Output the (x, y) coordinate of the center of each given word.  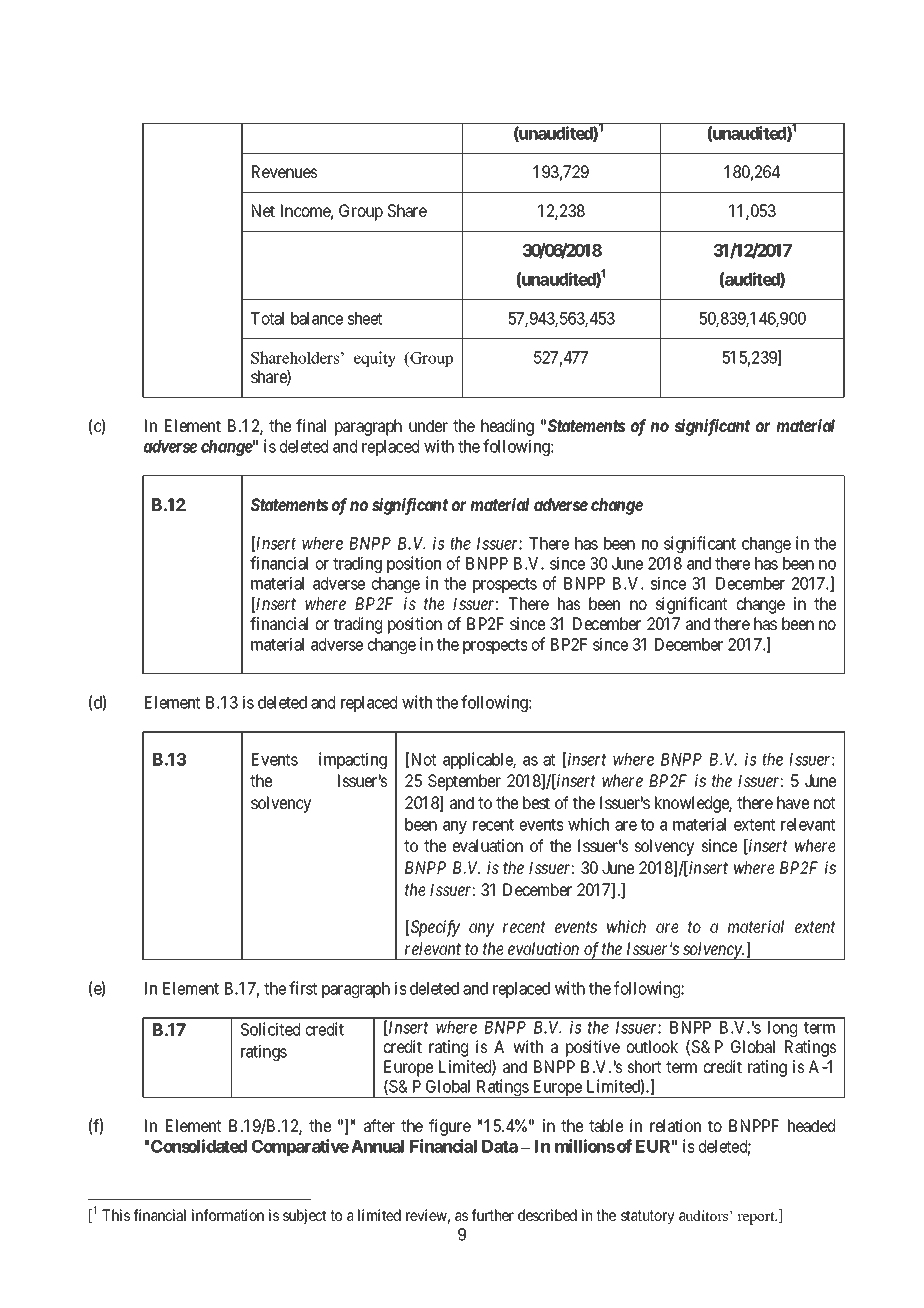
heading (507, 427)
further (492, 1215)
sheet (365, 318)
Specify (435, 928)
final (311, 425)
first (303, 988)
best (536, 802)
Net (263, 210)
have (793, 802)
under (428, 425)
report (757, 1218)
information (228, 1215)
